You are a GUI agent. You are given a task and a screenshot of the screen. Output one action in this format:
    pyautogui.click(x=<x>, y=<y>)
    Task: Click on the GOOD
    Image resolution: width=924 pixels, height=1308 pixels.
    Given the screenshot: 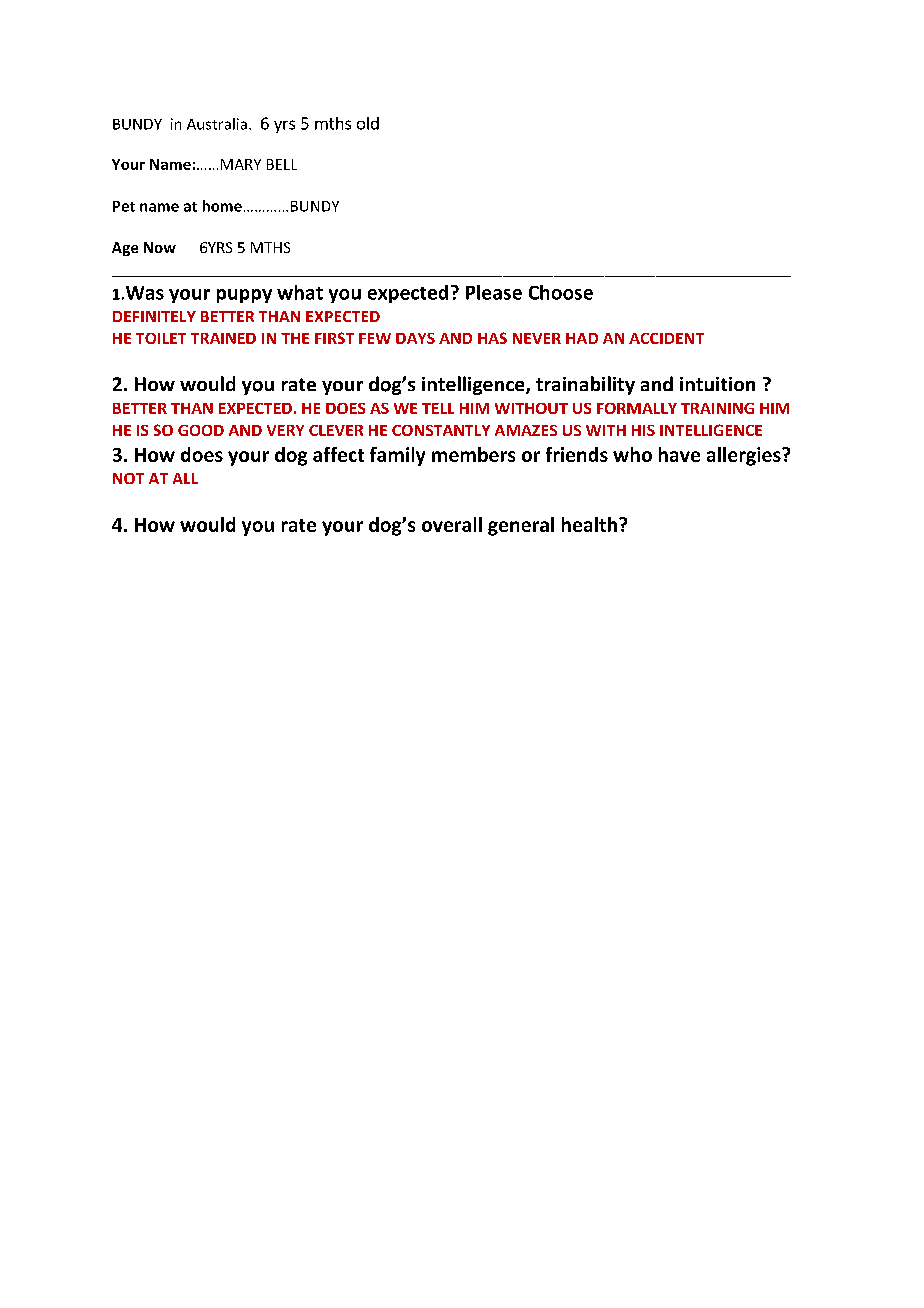 What is the action you would take?
    pyautogui.click(x=201, y=430)
